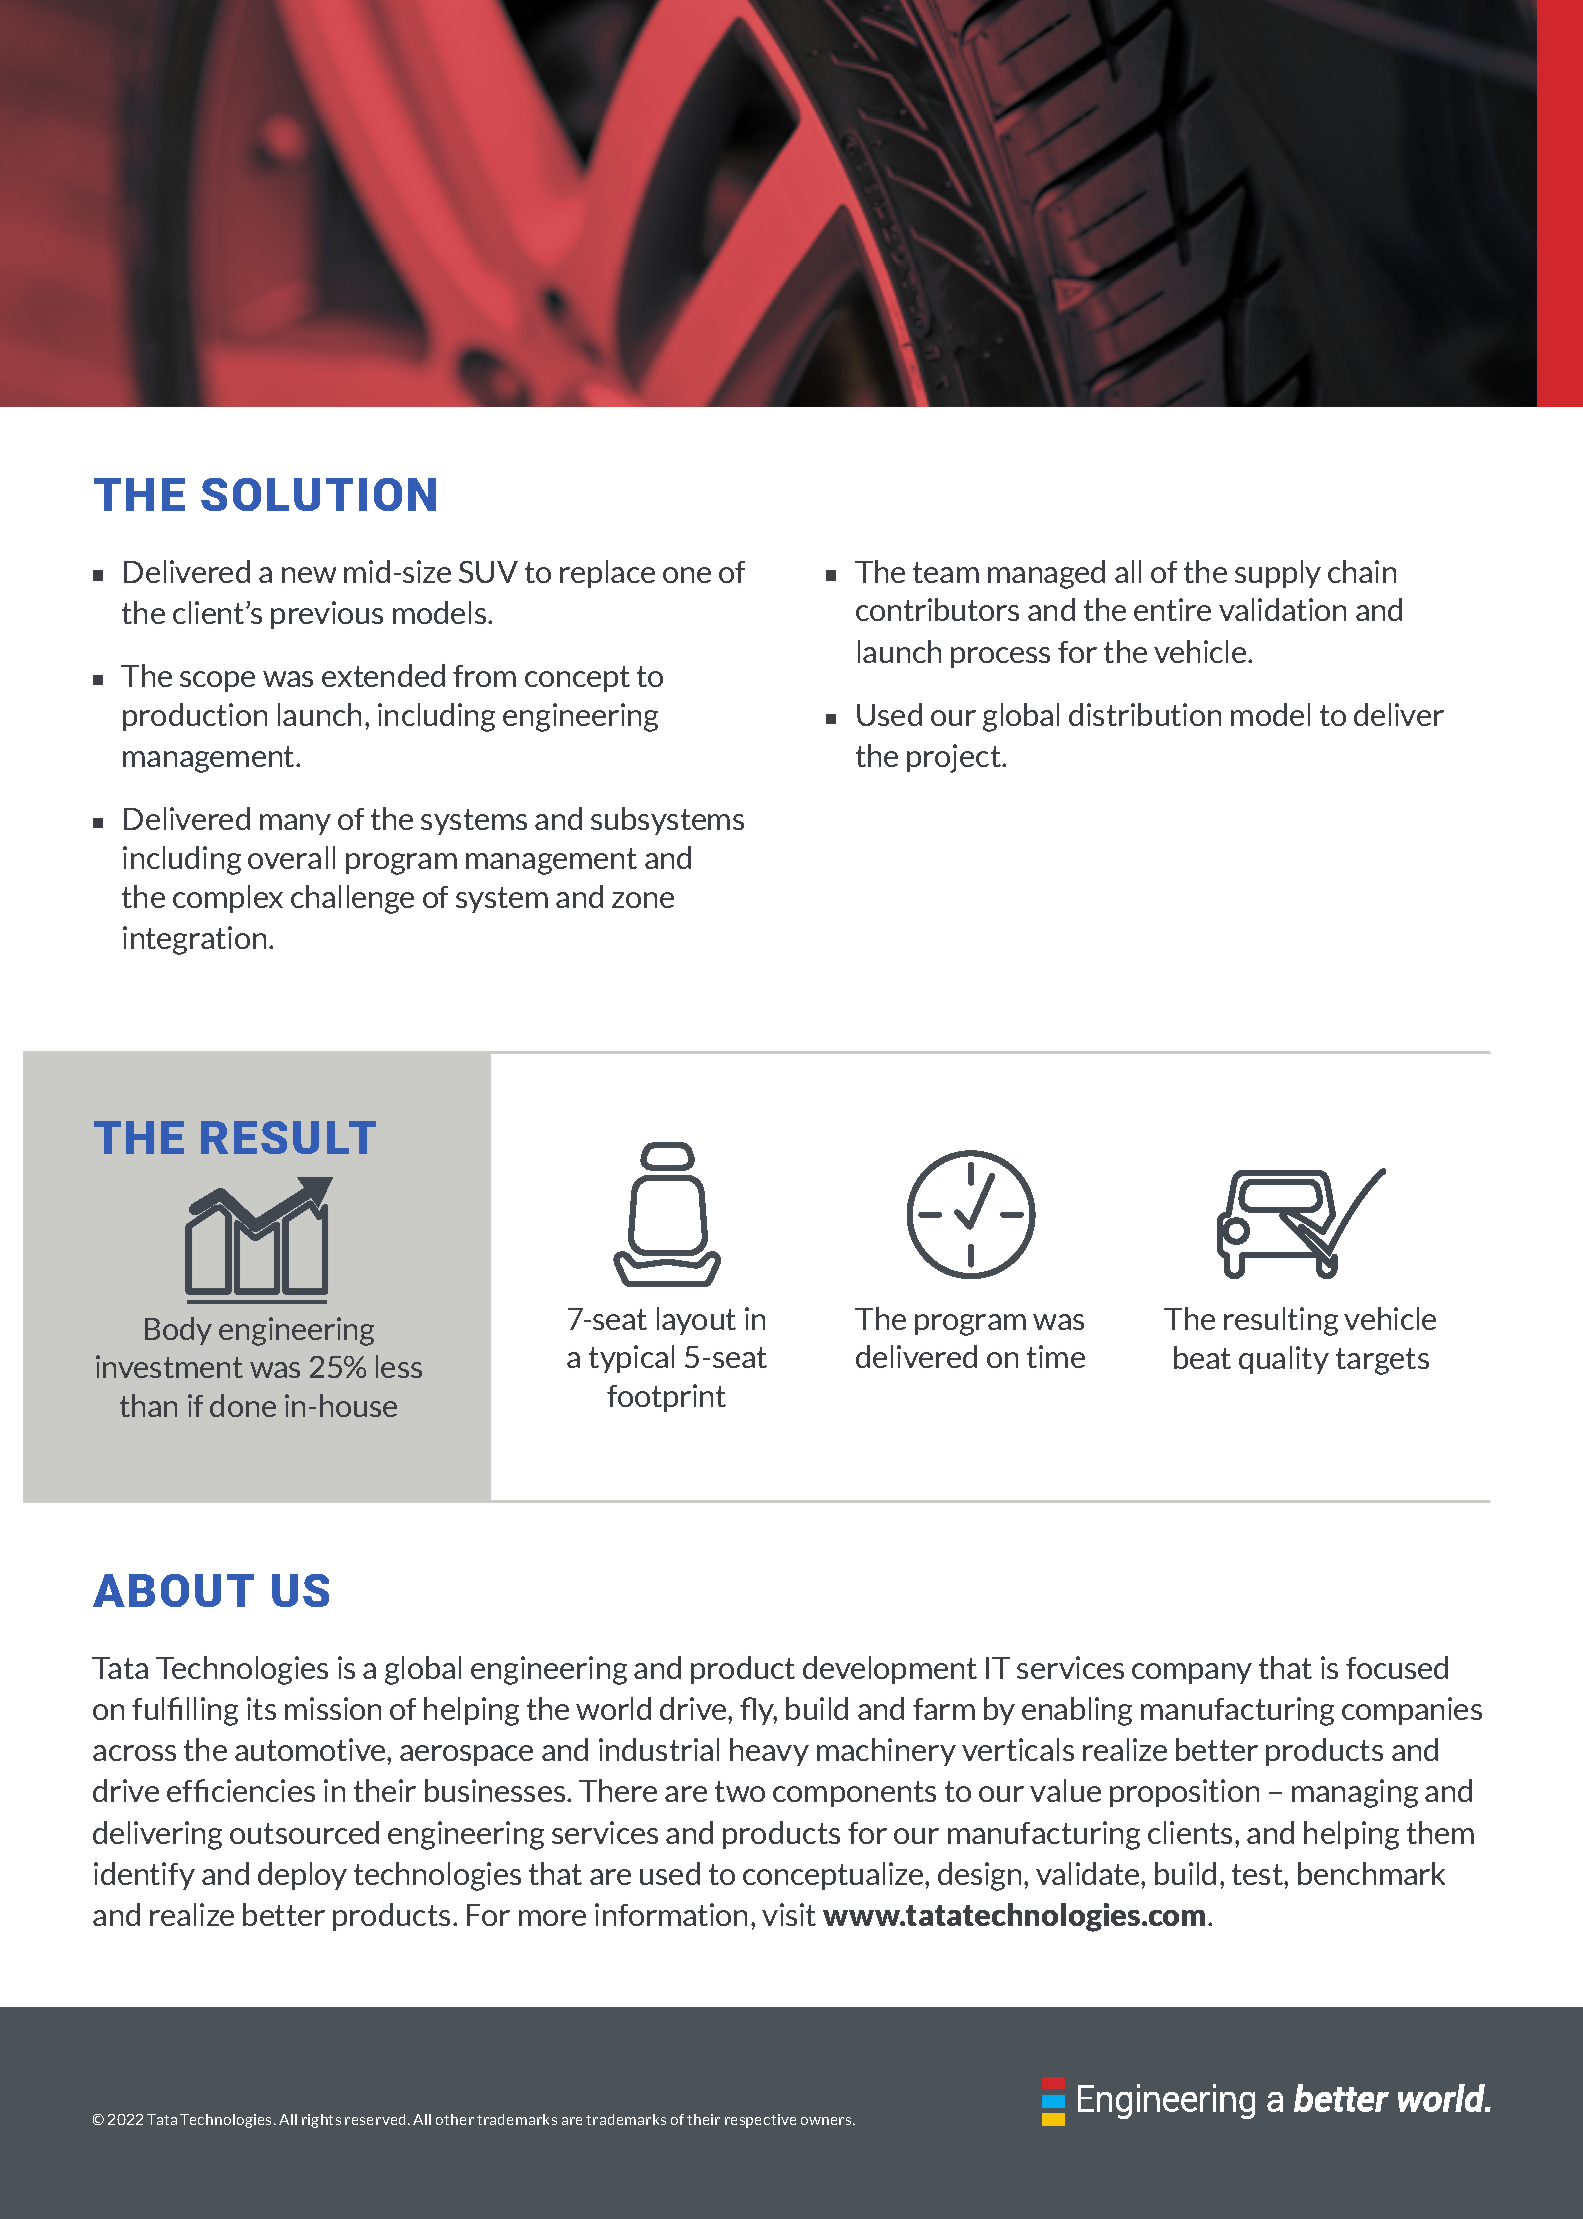 The image size is (1583, 2219). Describe the element at coordinates (760, 2121) in the screenshot. I see `respective` at that location.
